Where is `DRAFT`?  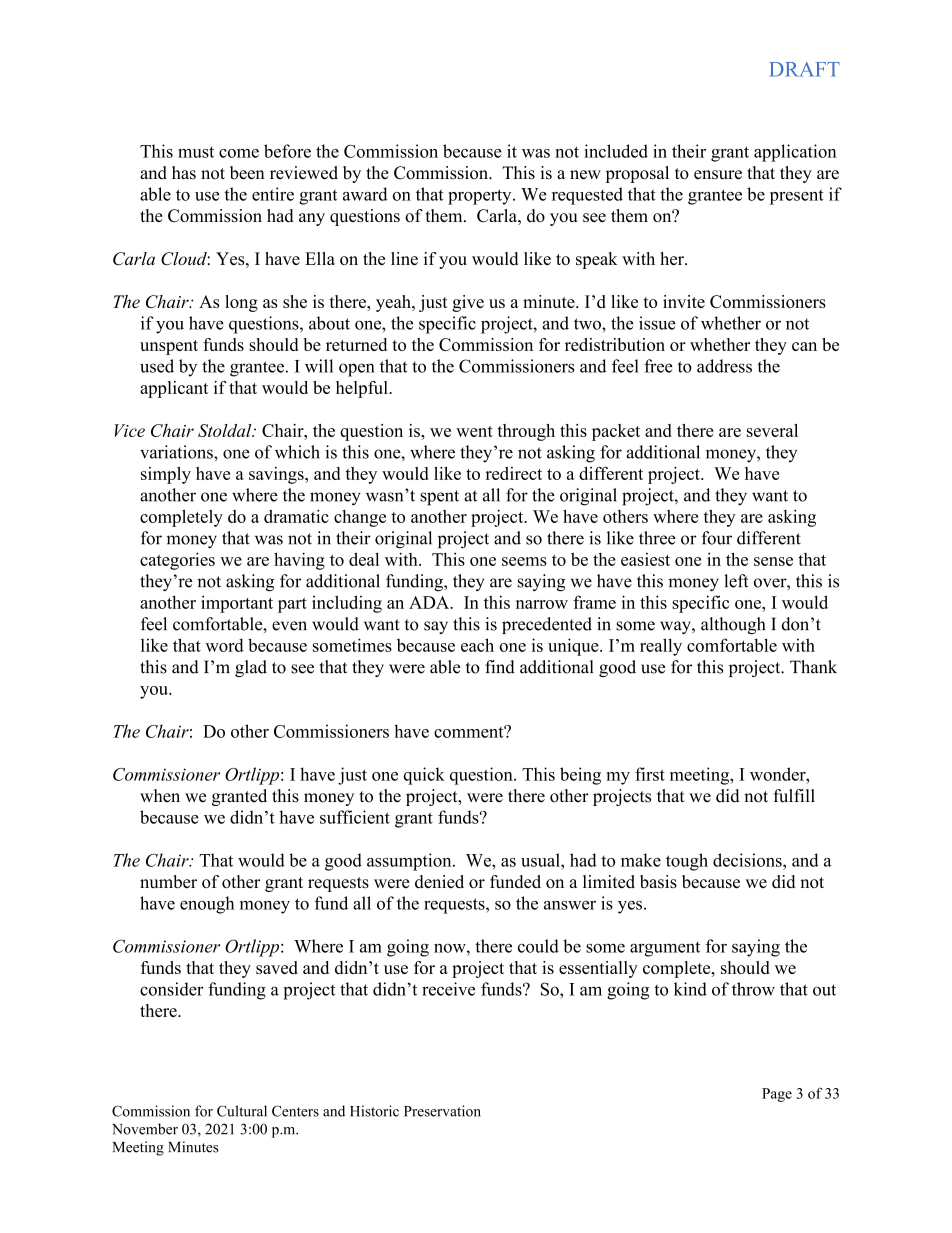 DRAFT is located at coordinates (804, 69).
